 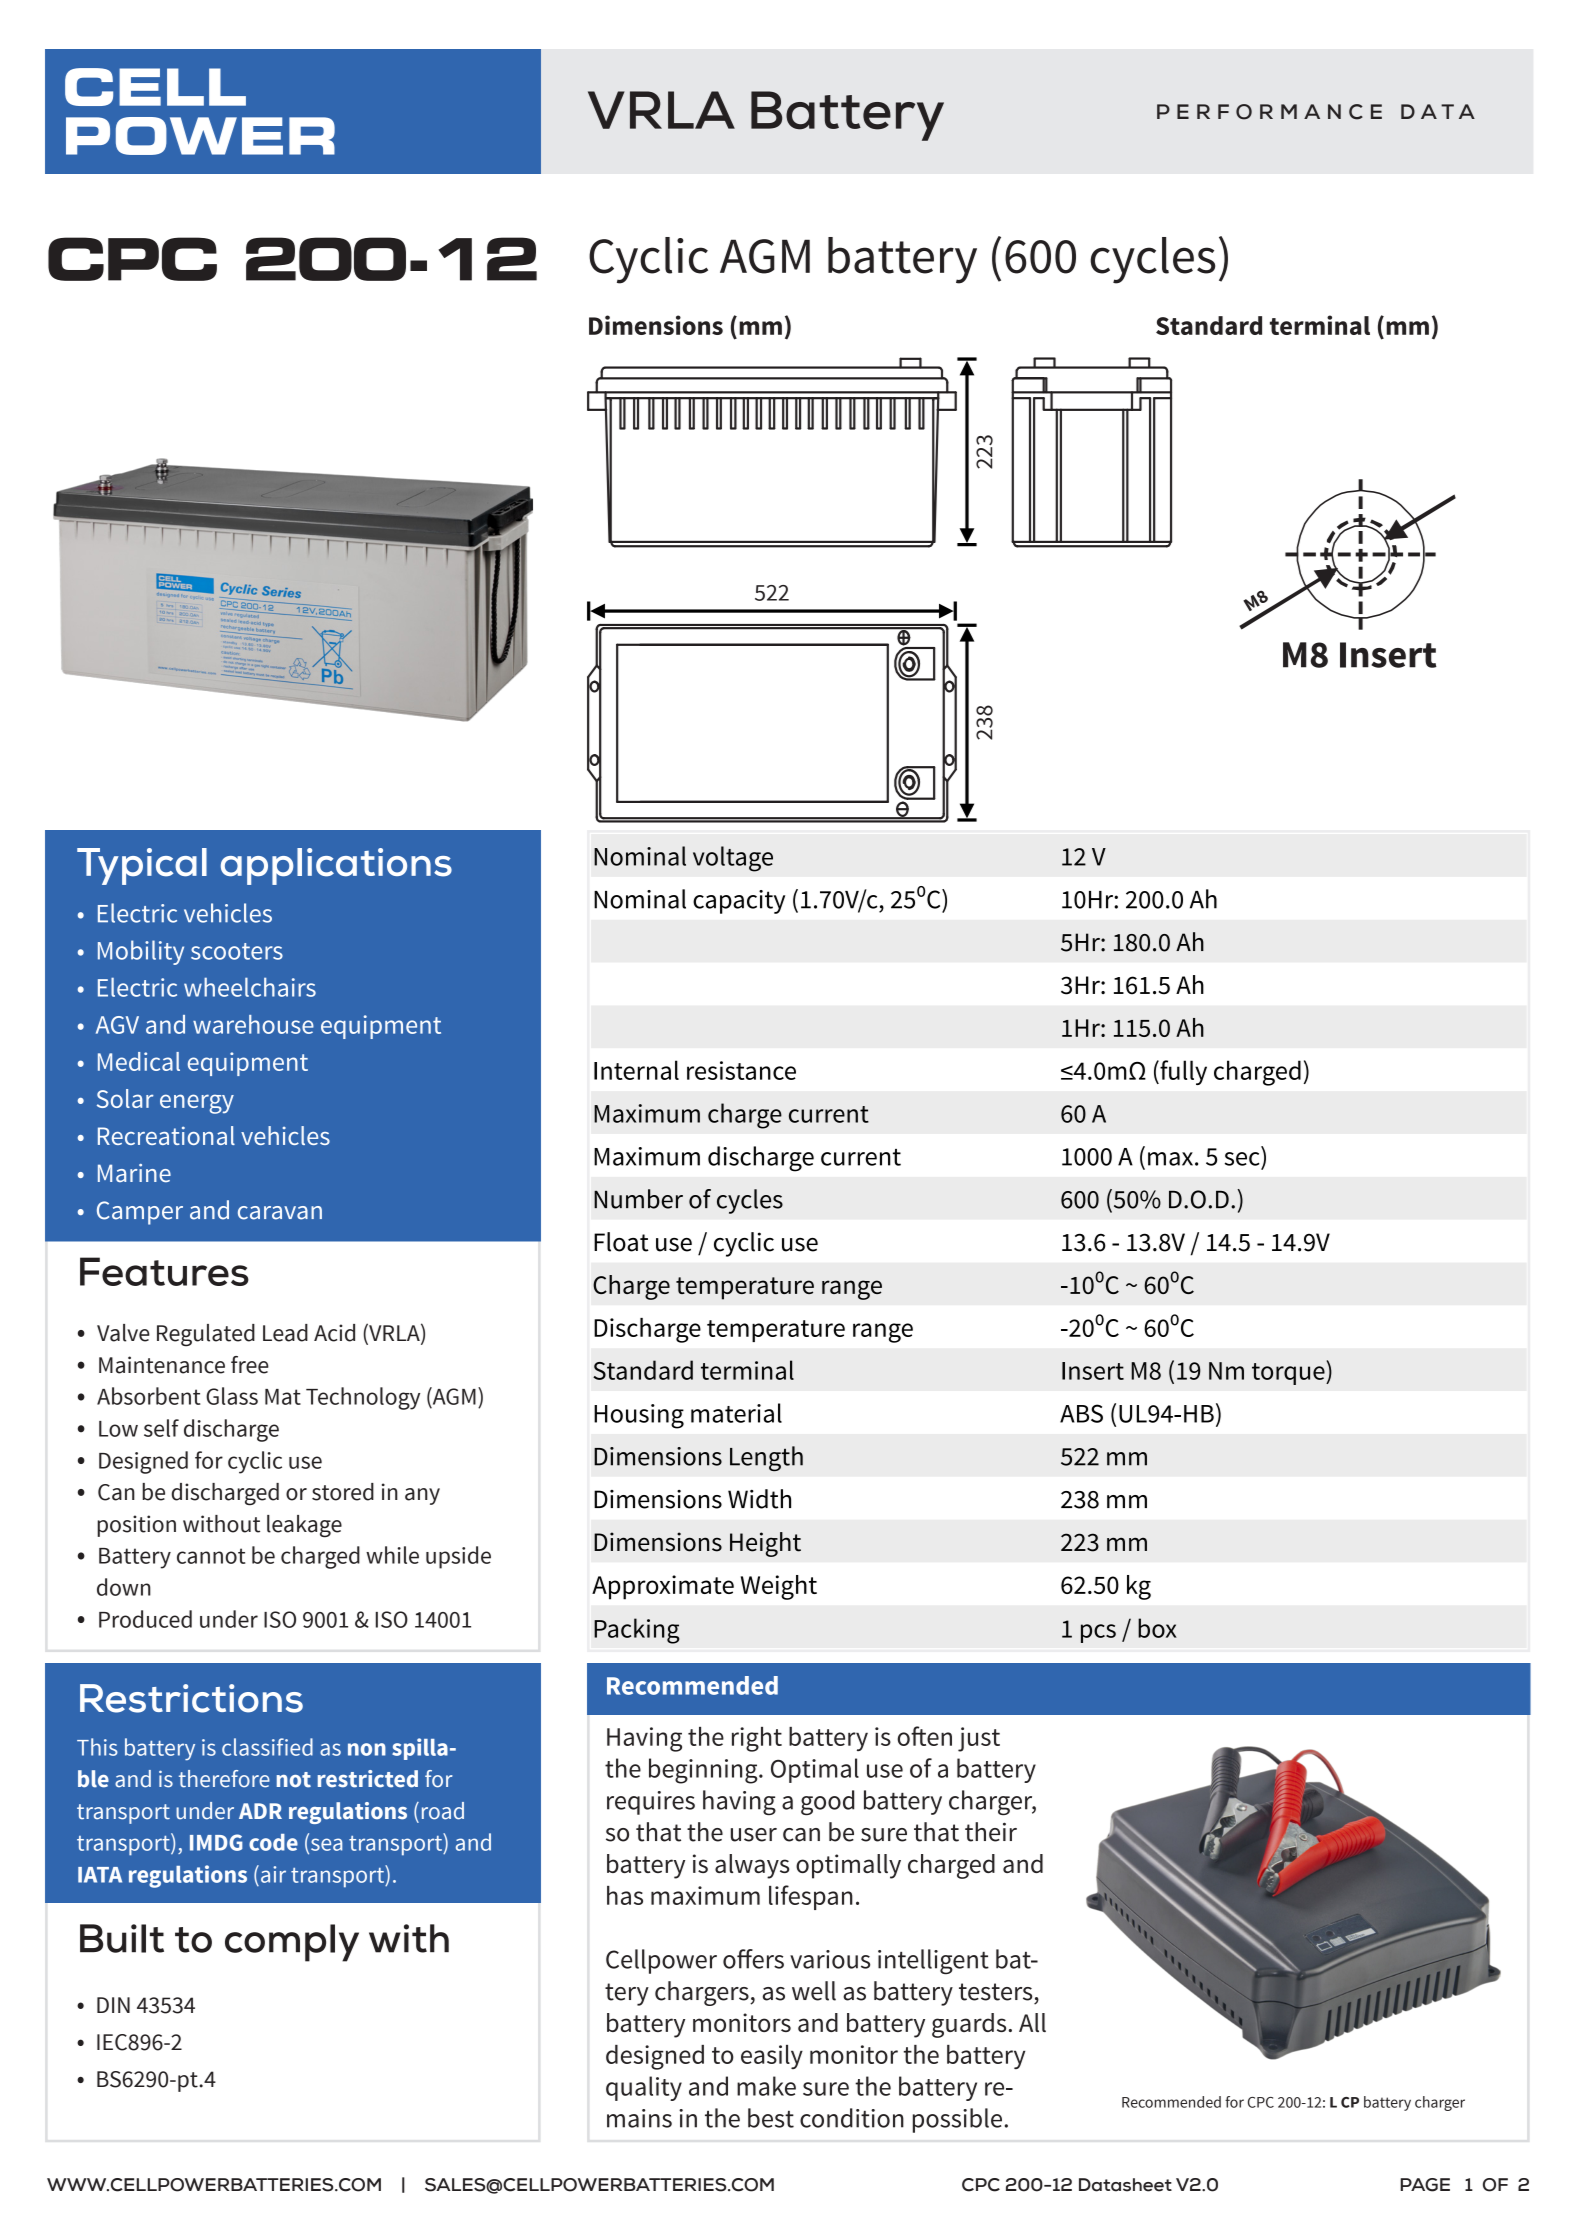 I want to click on box, so click(x=1157, y=1628).
